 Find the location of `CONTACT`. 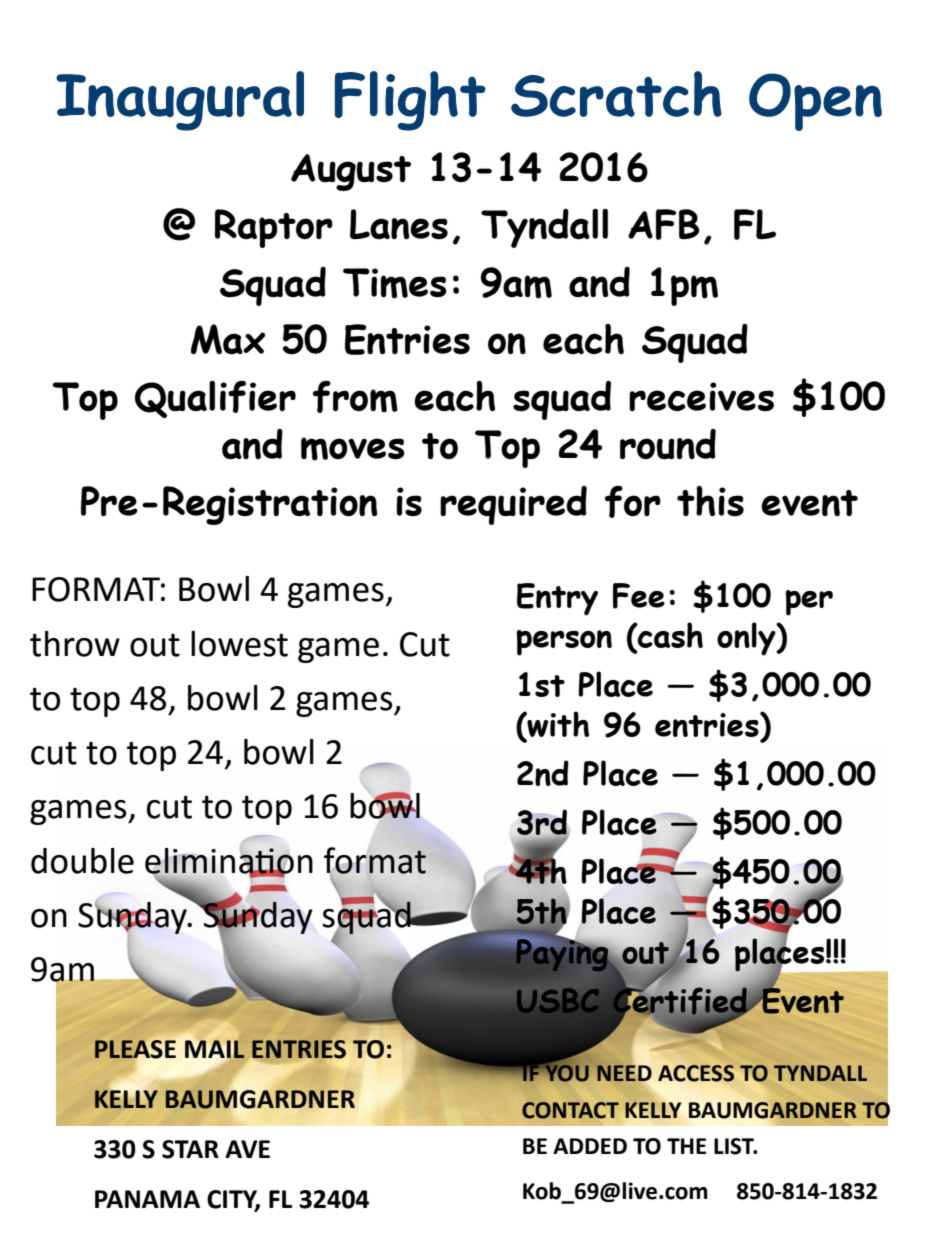

CONTACT is located at coordinates (570, 1110).
